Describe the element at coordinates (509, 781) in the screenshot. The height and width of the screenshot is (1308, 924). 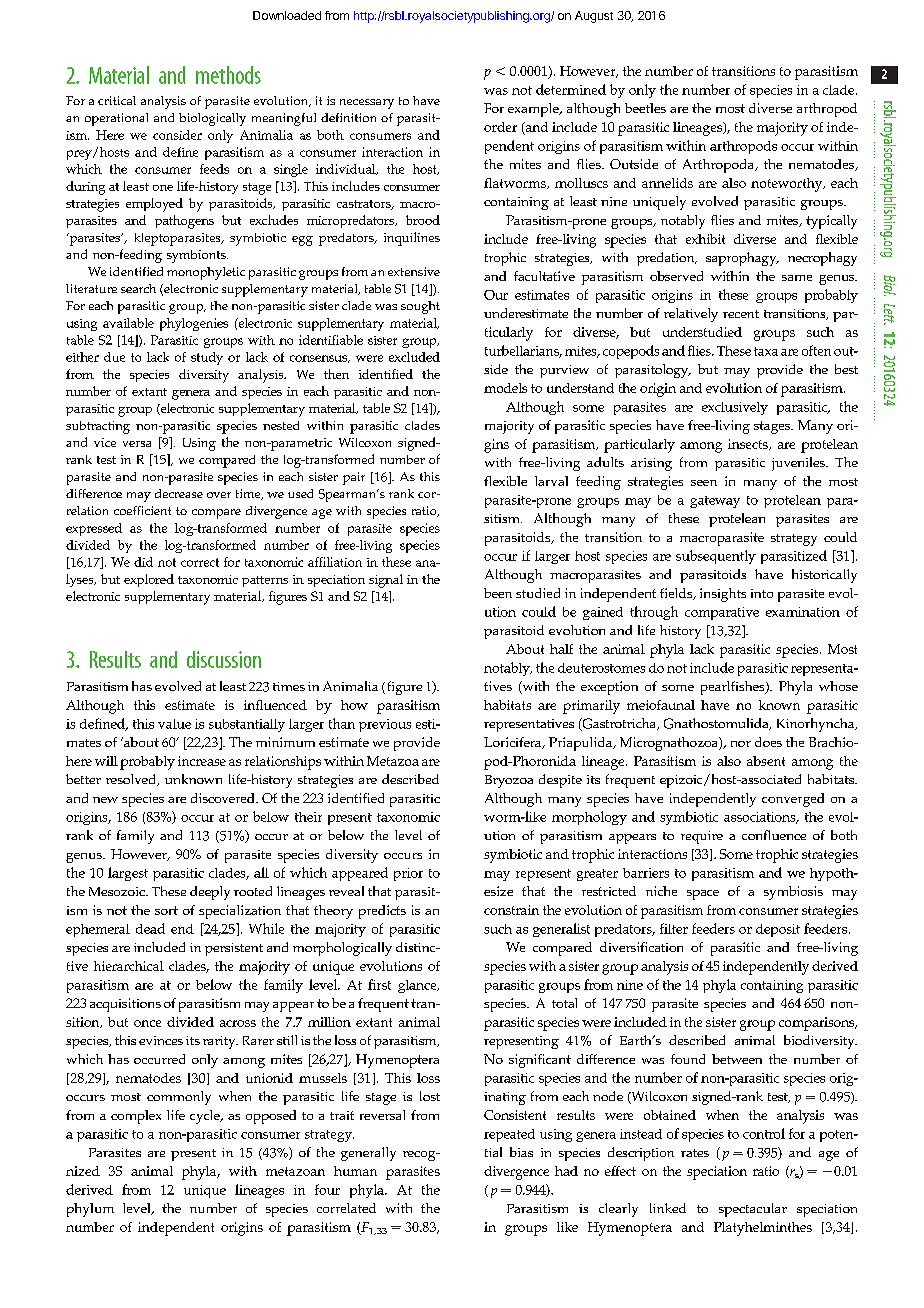
I see `Bryozoa` at that location.
